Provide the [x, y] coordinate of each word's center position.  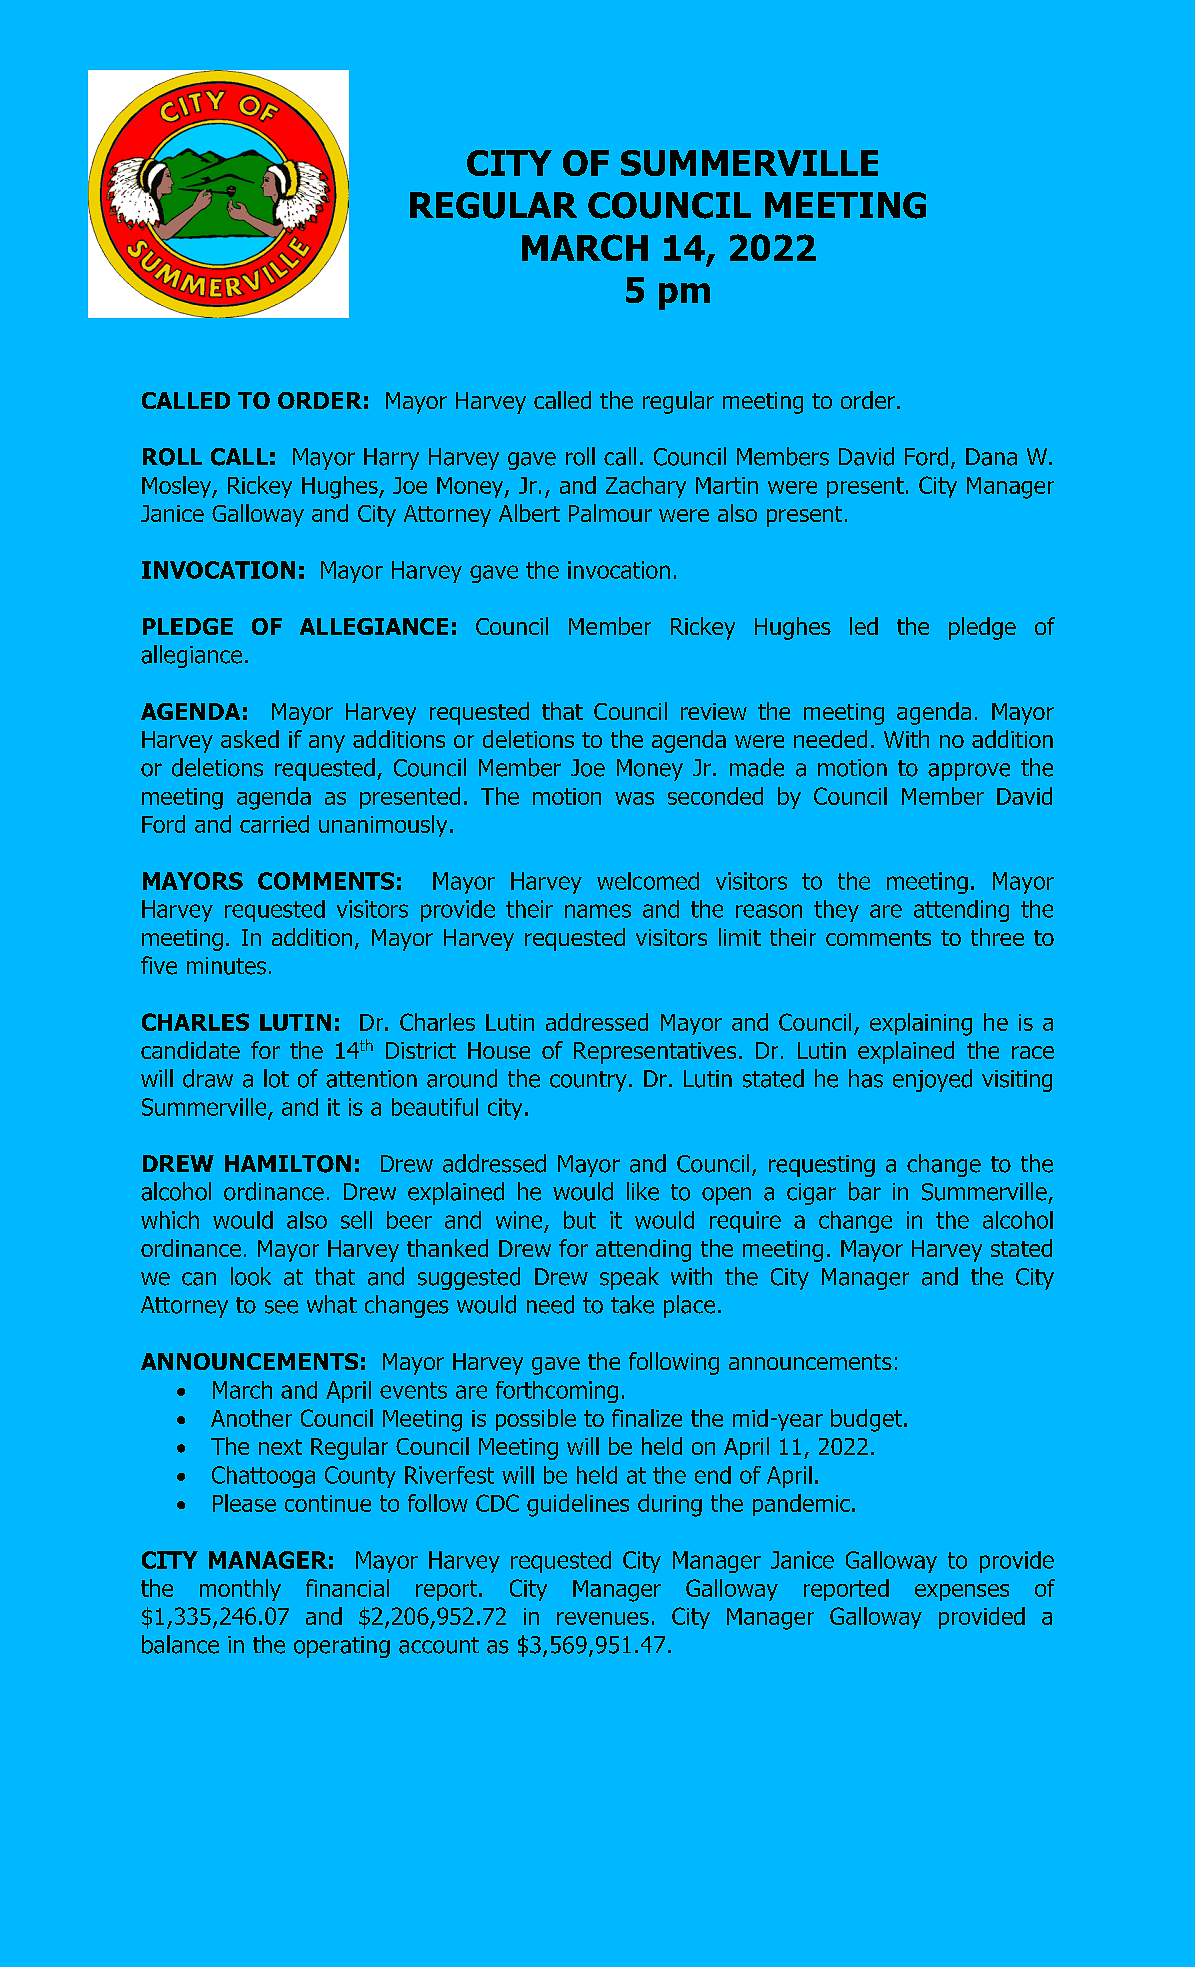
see [281, 1307]
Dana [991, 457]
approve [969, 772]
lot [276, 1078]
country [588, 1081]
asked [250, 739]
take [632, 1304]
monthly [240, 1590]
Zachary [646, 487]
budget [868, 1420]
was [634, 798]
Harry [391, 459]
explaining [921, 1024]
